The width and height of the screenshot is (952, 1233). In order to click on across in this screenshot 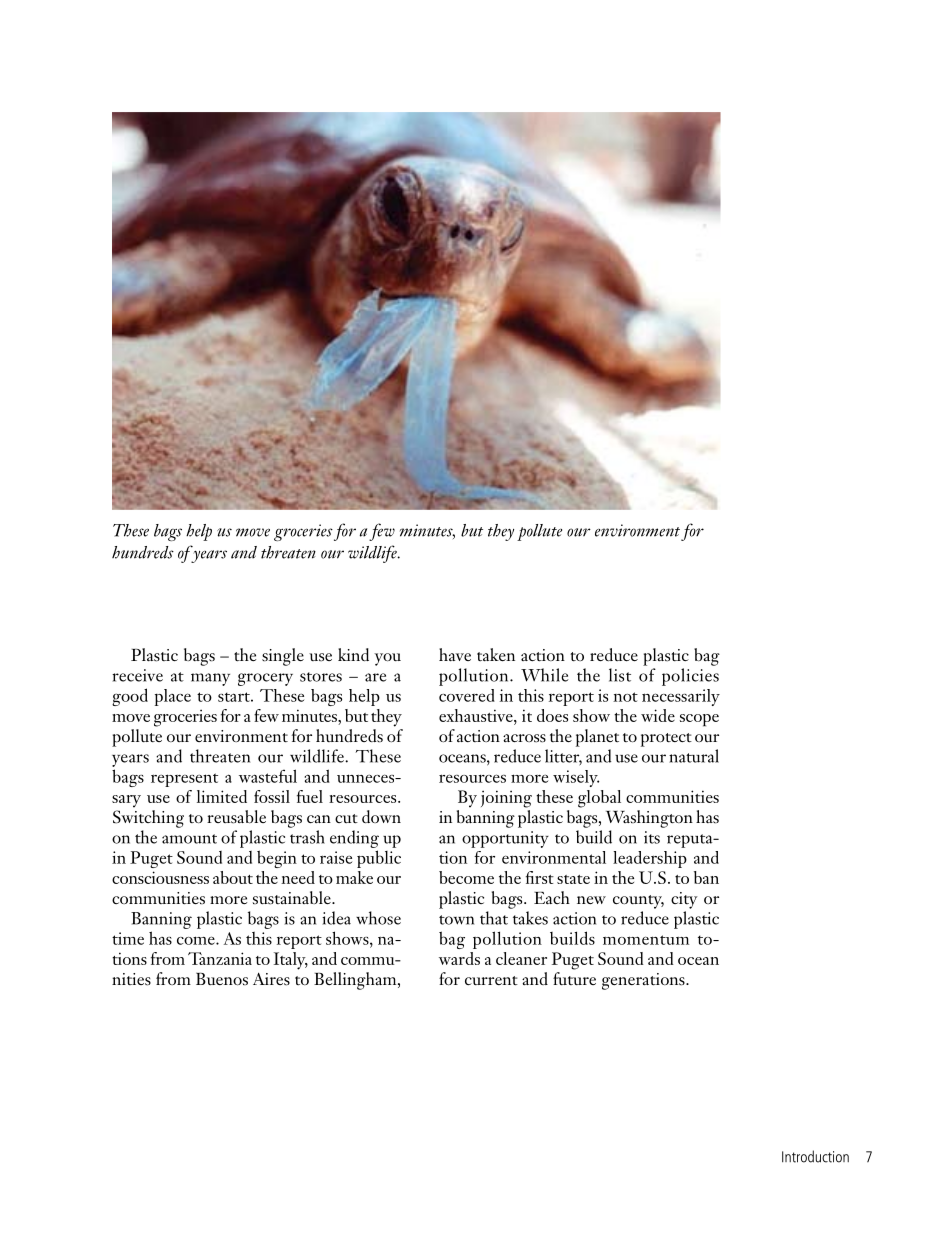, I will do `click(524, 738)`.
